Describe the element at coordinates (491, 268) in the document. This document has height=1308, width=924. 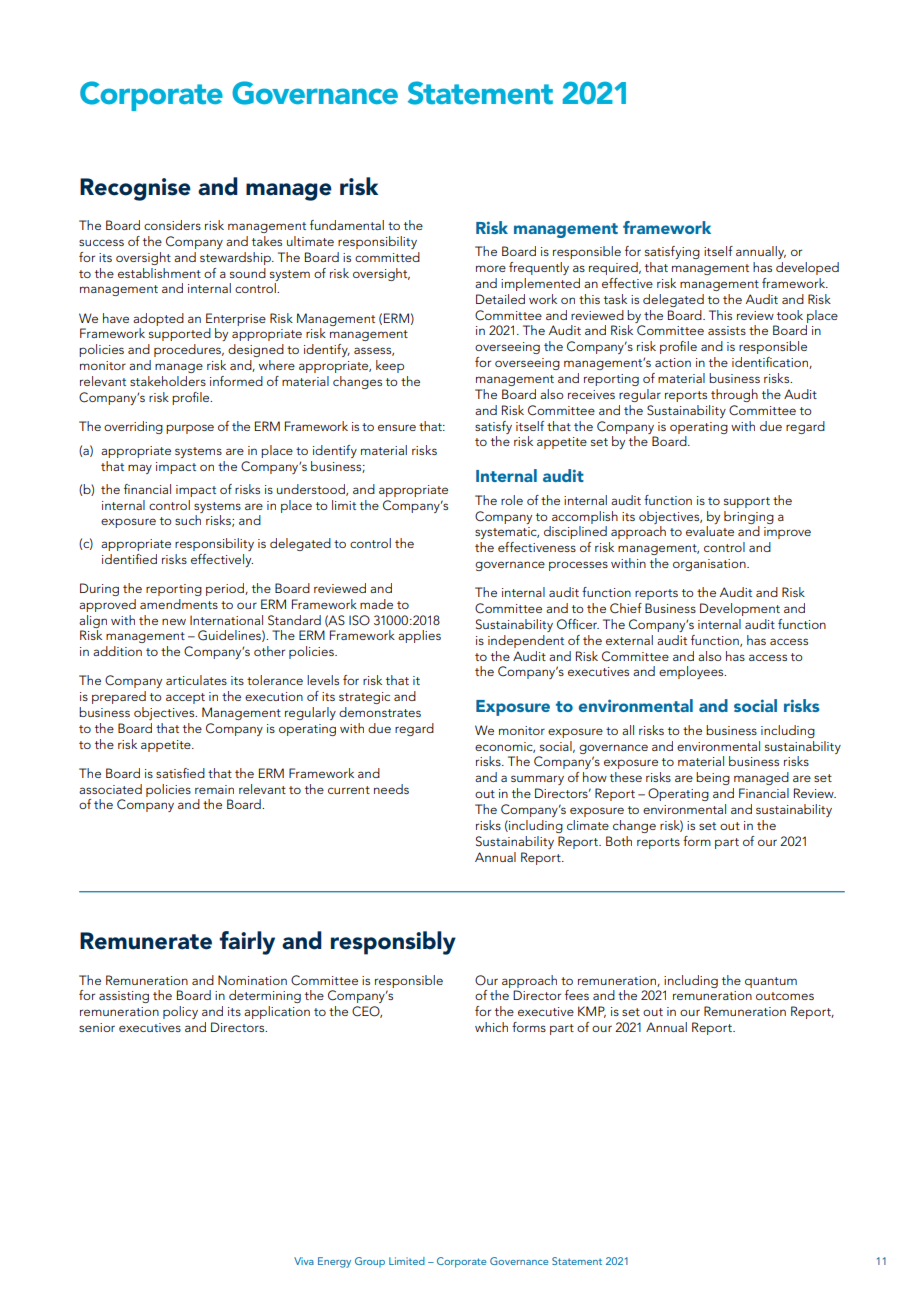
I see `more` at that location.
